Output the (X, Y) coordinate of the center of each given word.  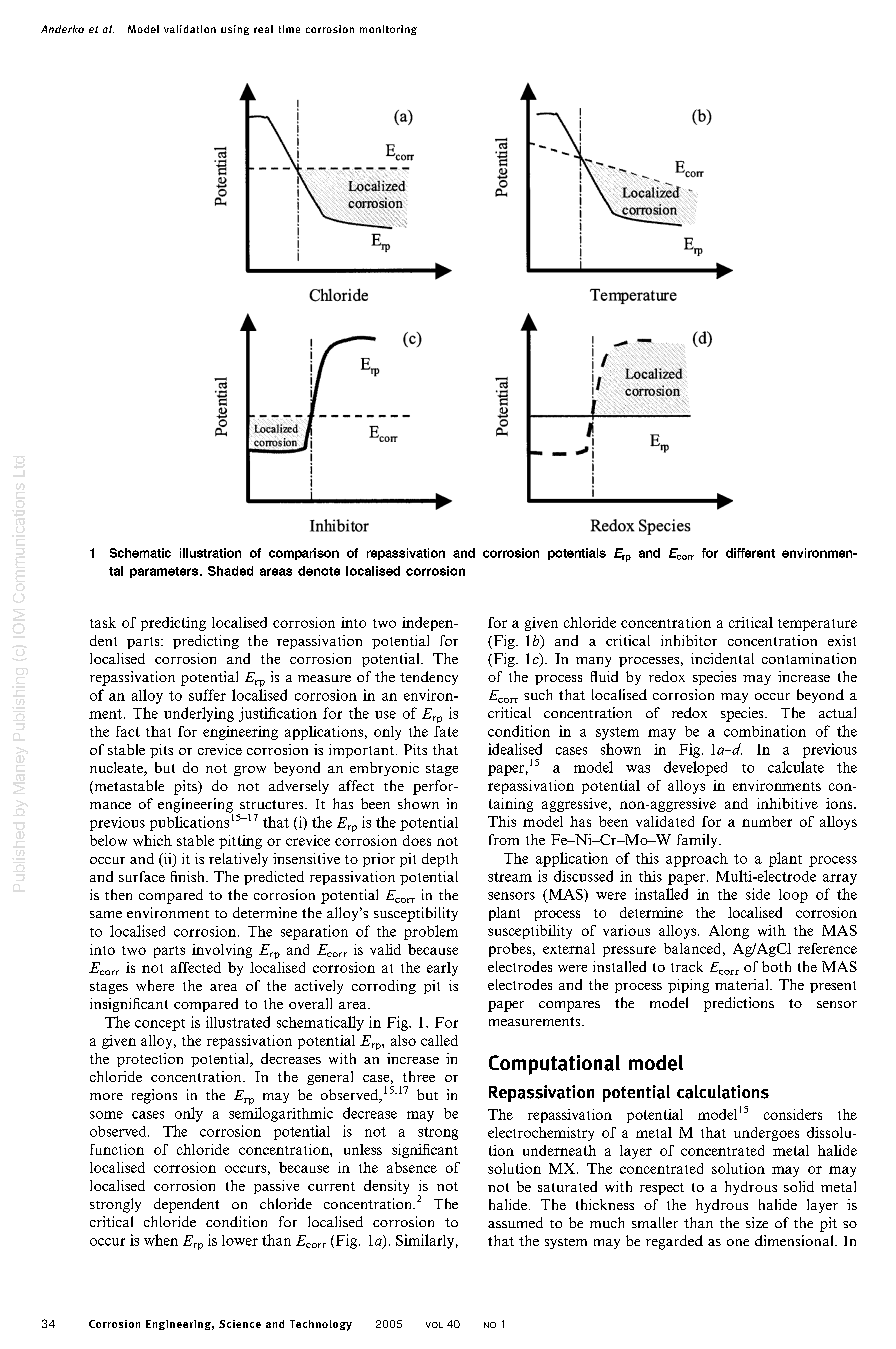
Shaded (230, 571)
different (750, 553)
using (235, 30)
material (743, 984)
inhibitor (689, 640)
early (442, 969)
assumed (515, 1222)
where (155, 985)
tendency (429, 678)
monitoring (388, 30)
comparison (304, 554)
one (738, 1242)
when (161, 1240)
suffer (207, 695)
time (289, 29)
